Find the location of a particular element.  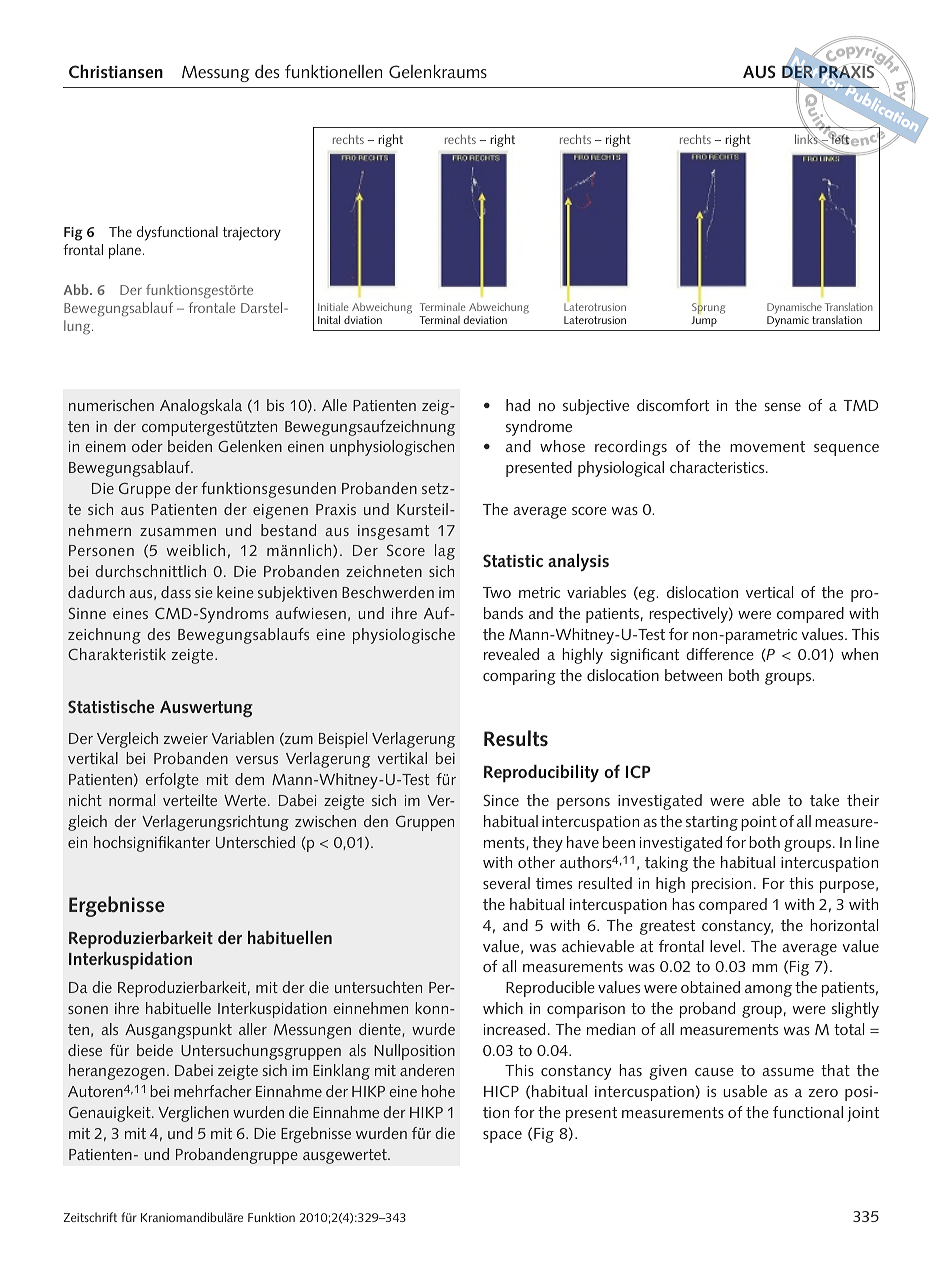

Christiansen is located at coordinates (116, 71).
